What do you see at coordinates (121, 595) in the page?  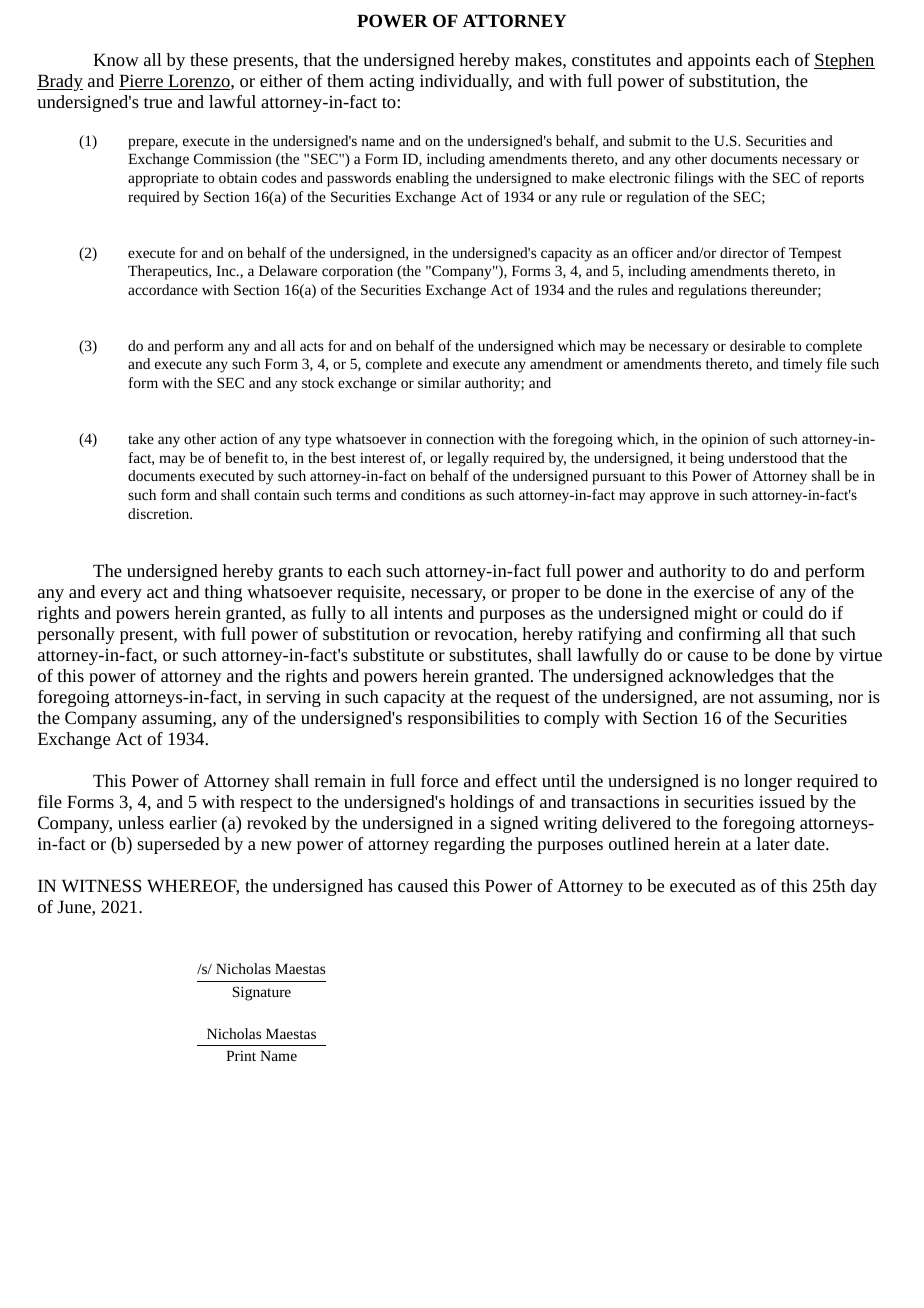 I see `every` at bounding box center [121, 595].
